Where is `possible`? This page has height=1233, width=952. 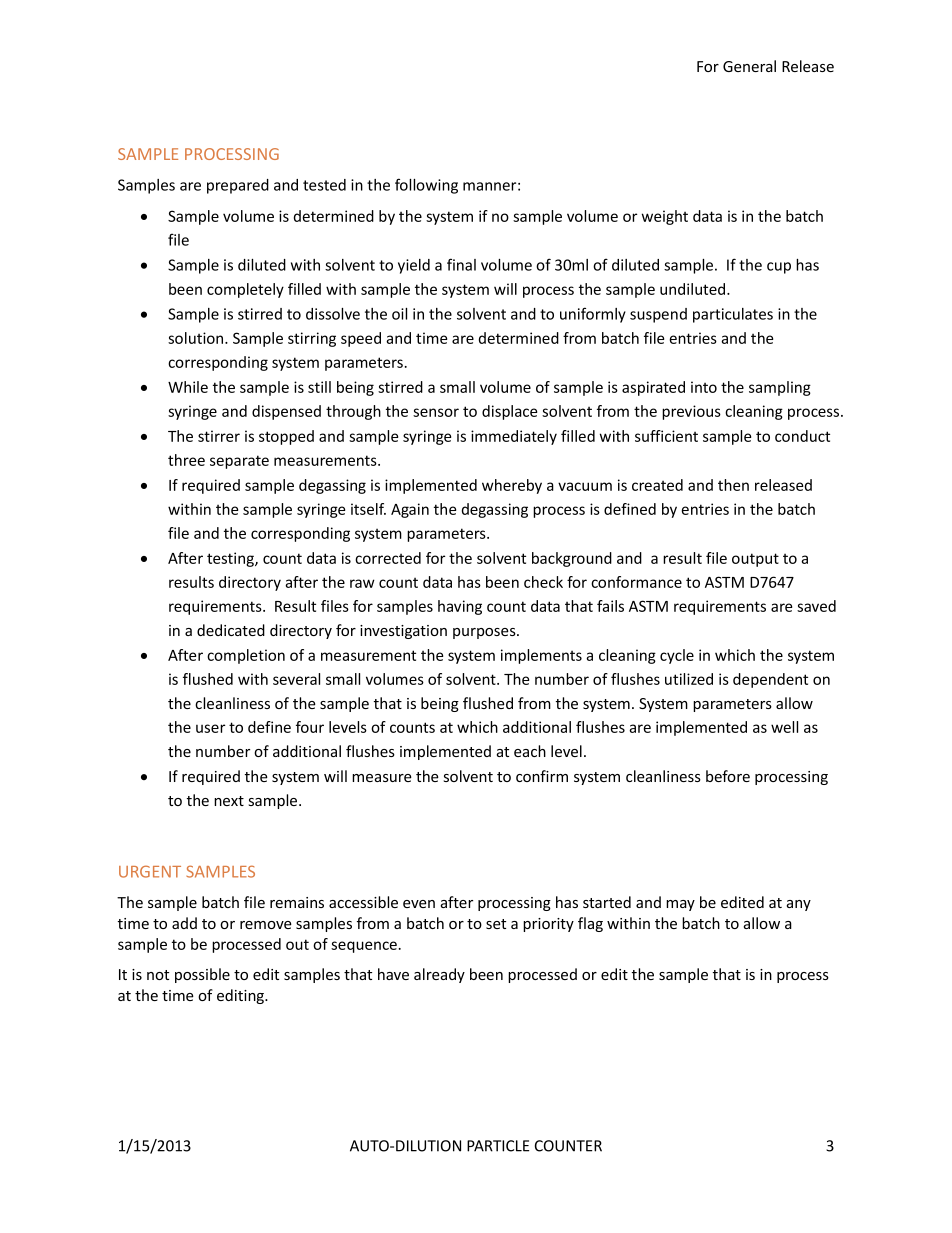 possible is located at coordinates (202, 975).
